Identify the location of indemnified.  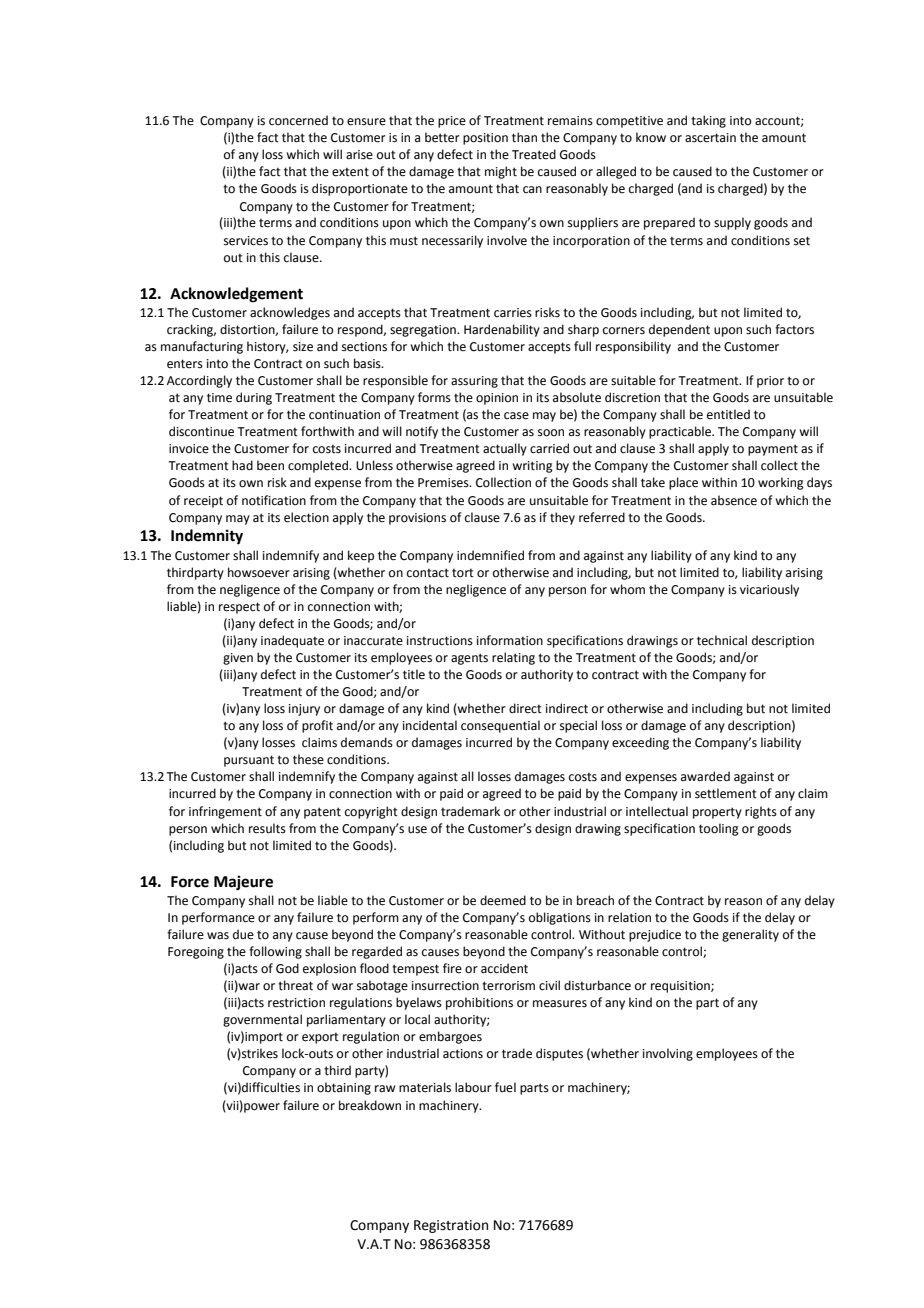
(490, 555).
